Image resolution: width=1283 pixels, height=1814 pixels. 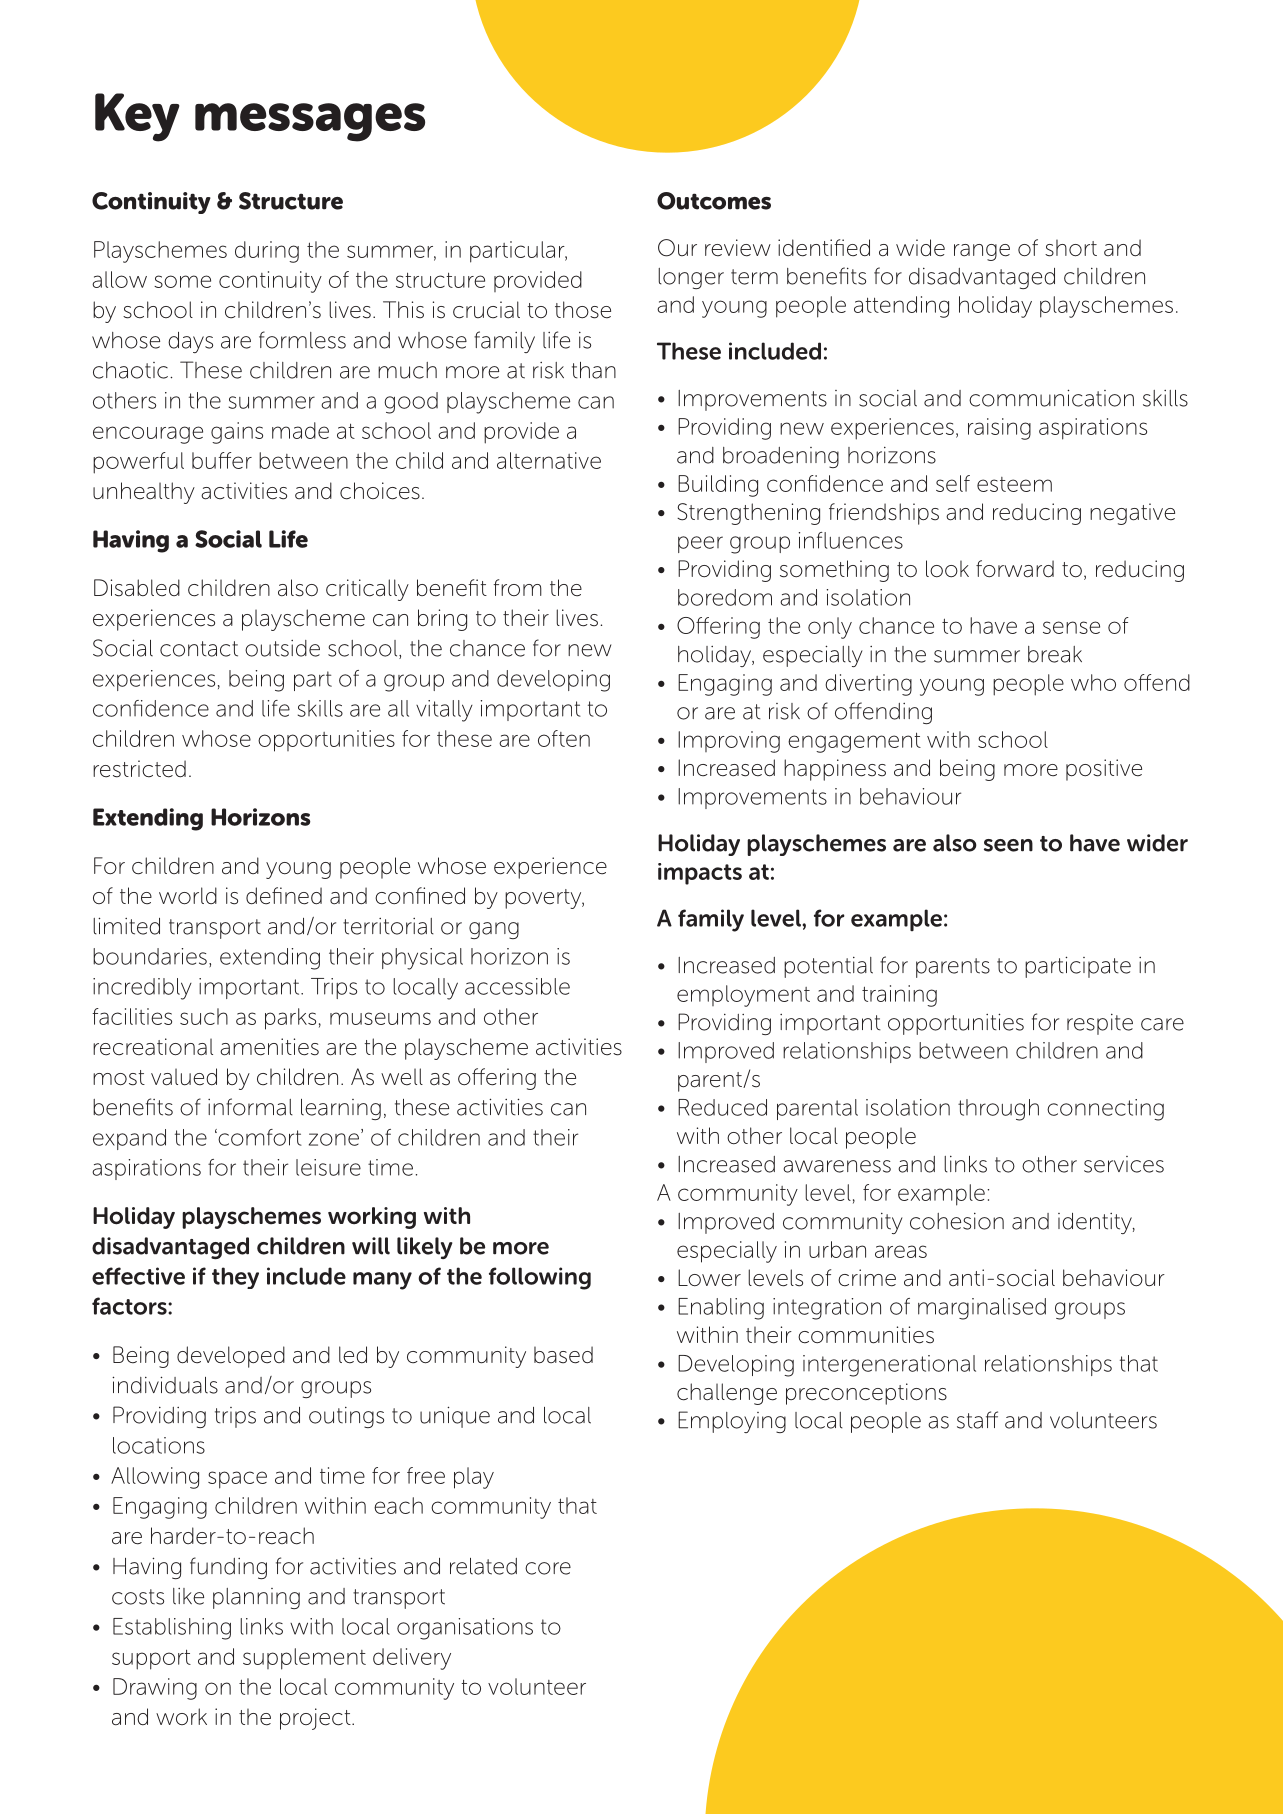 What do you see at coordinates (709, 1278) in the screenshot?
I see `Lower` at bounding box center [709, 1278].
